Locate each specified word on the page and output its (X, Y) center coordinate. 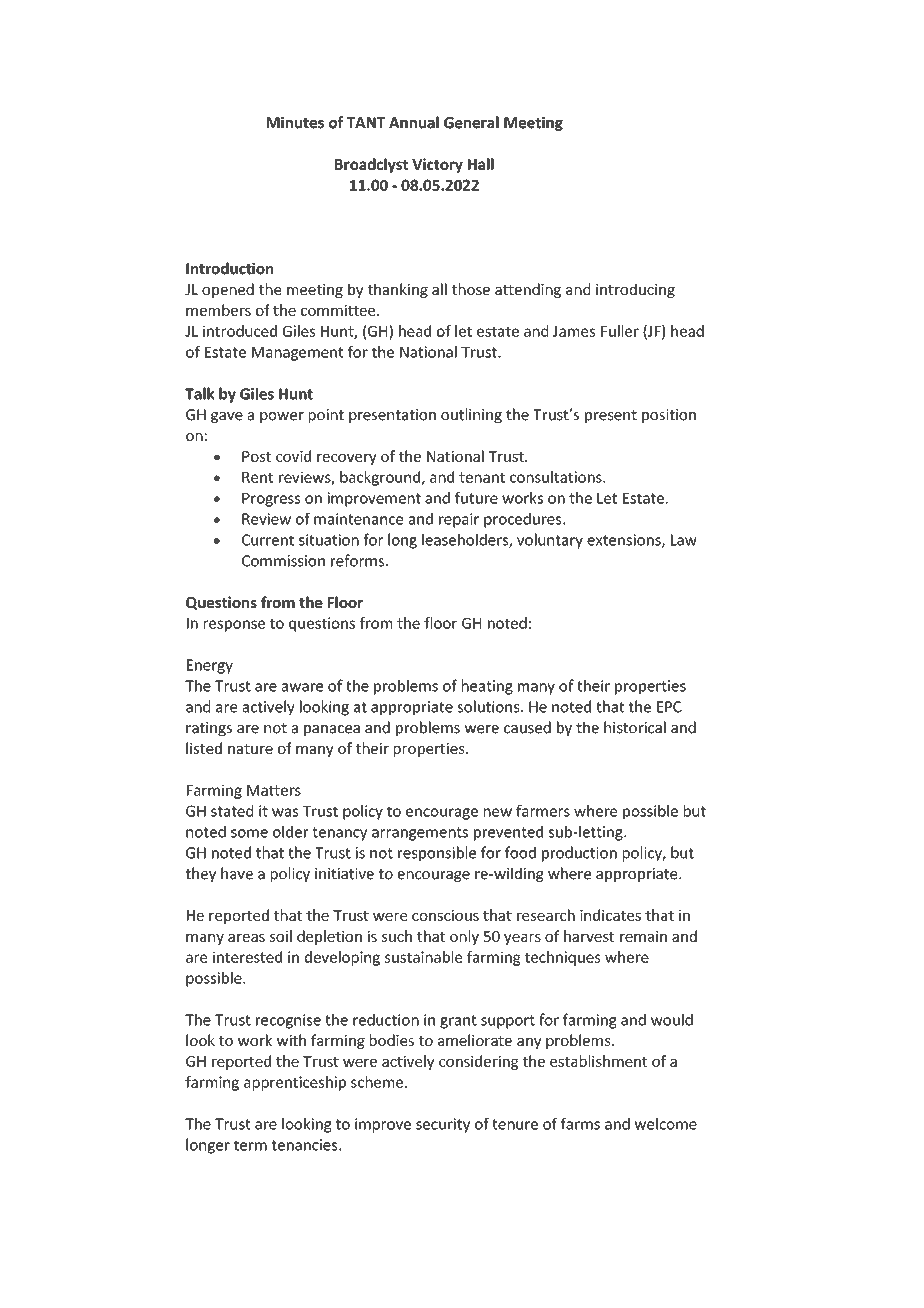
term (250, 1145)
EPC (669, 707)
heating (487, 687)
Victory (437, 165)
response (234, 626)
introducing (635, 290)
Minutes (295, 123)
